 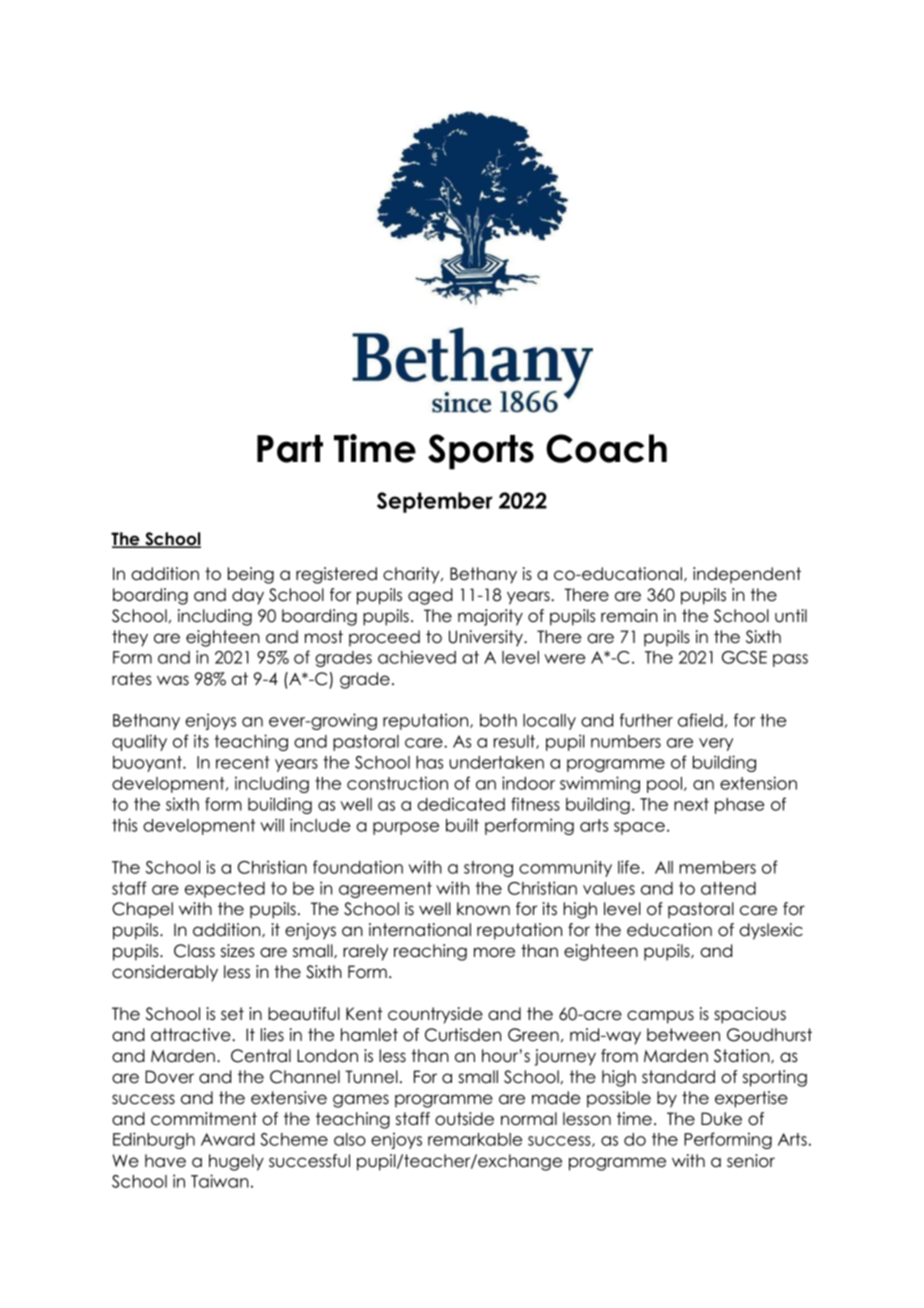 I want to click on Sports, so click(x=481, y=452).
